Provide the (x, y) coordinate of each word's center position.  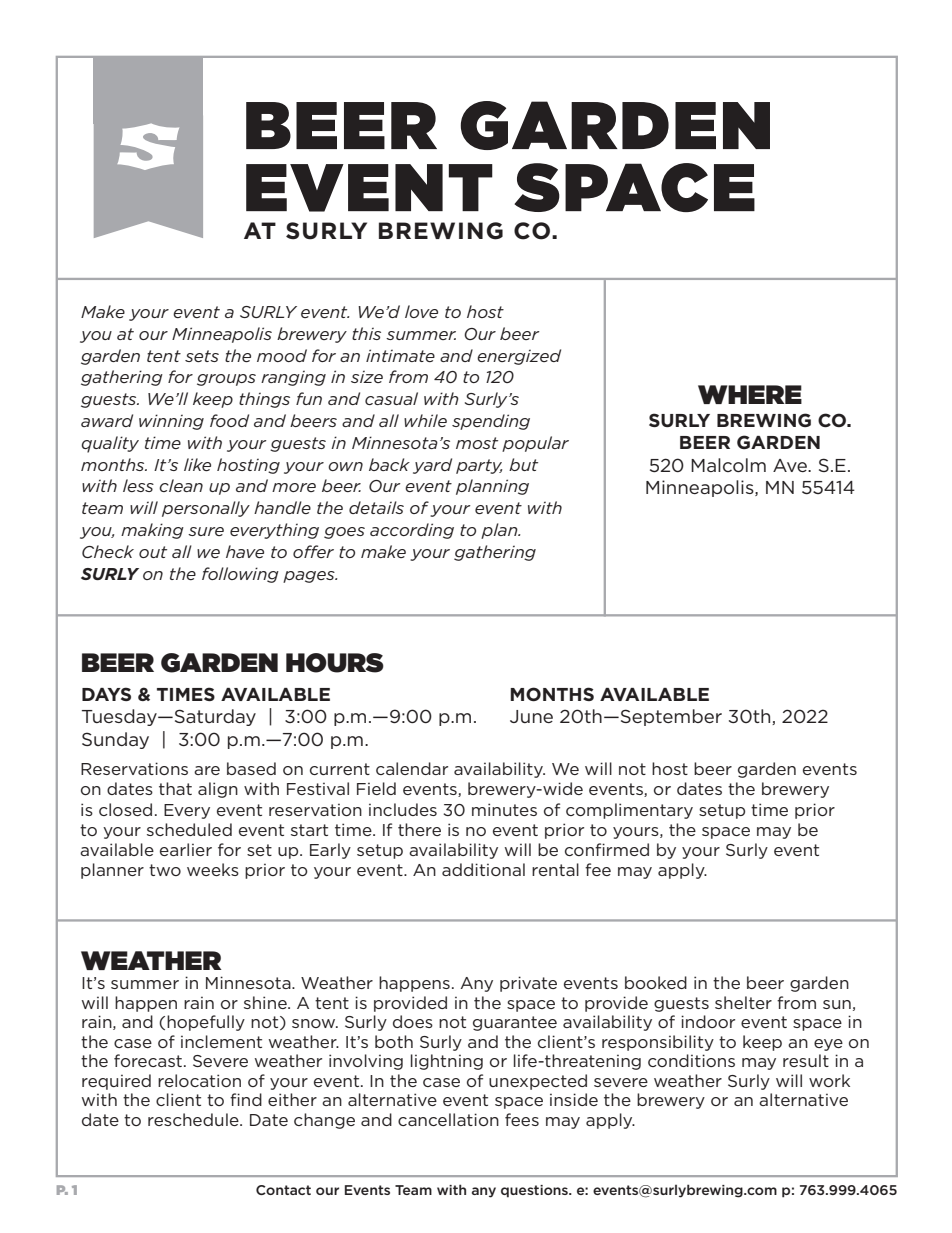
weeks (213, 869)
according (412, 531)
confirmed (607, 849)
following (240, 575)
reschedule (194, 1119)
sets (202, 356)
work (829, 1080)
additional (483, 869)
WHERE (750, 394)
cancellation (448, 1119)
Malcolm (728, 465)
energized (519, 357)
